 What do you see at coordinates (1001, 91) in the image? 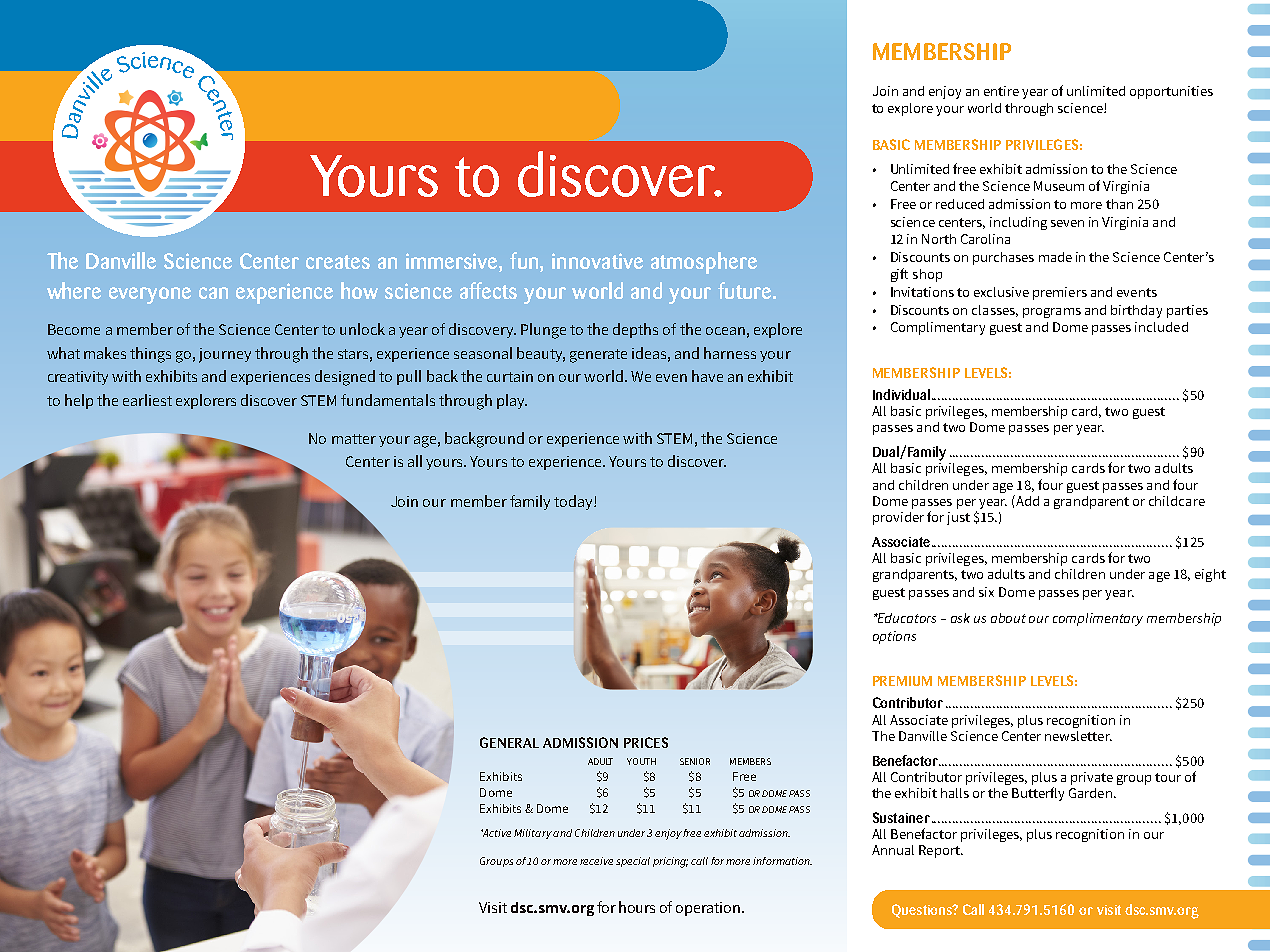
I see `entire` at bounding box center [1001, 91].
